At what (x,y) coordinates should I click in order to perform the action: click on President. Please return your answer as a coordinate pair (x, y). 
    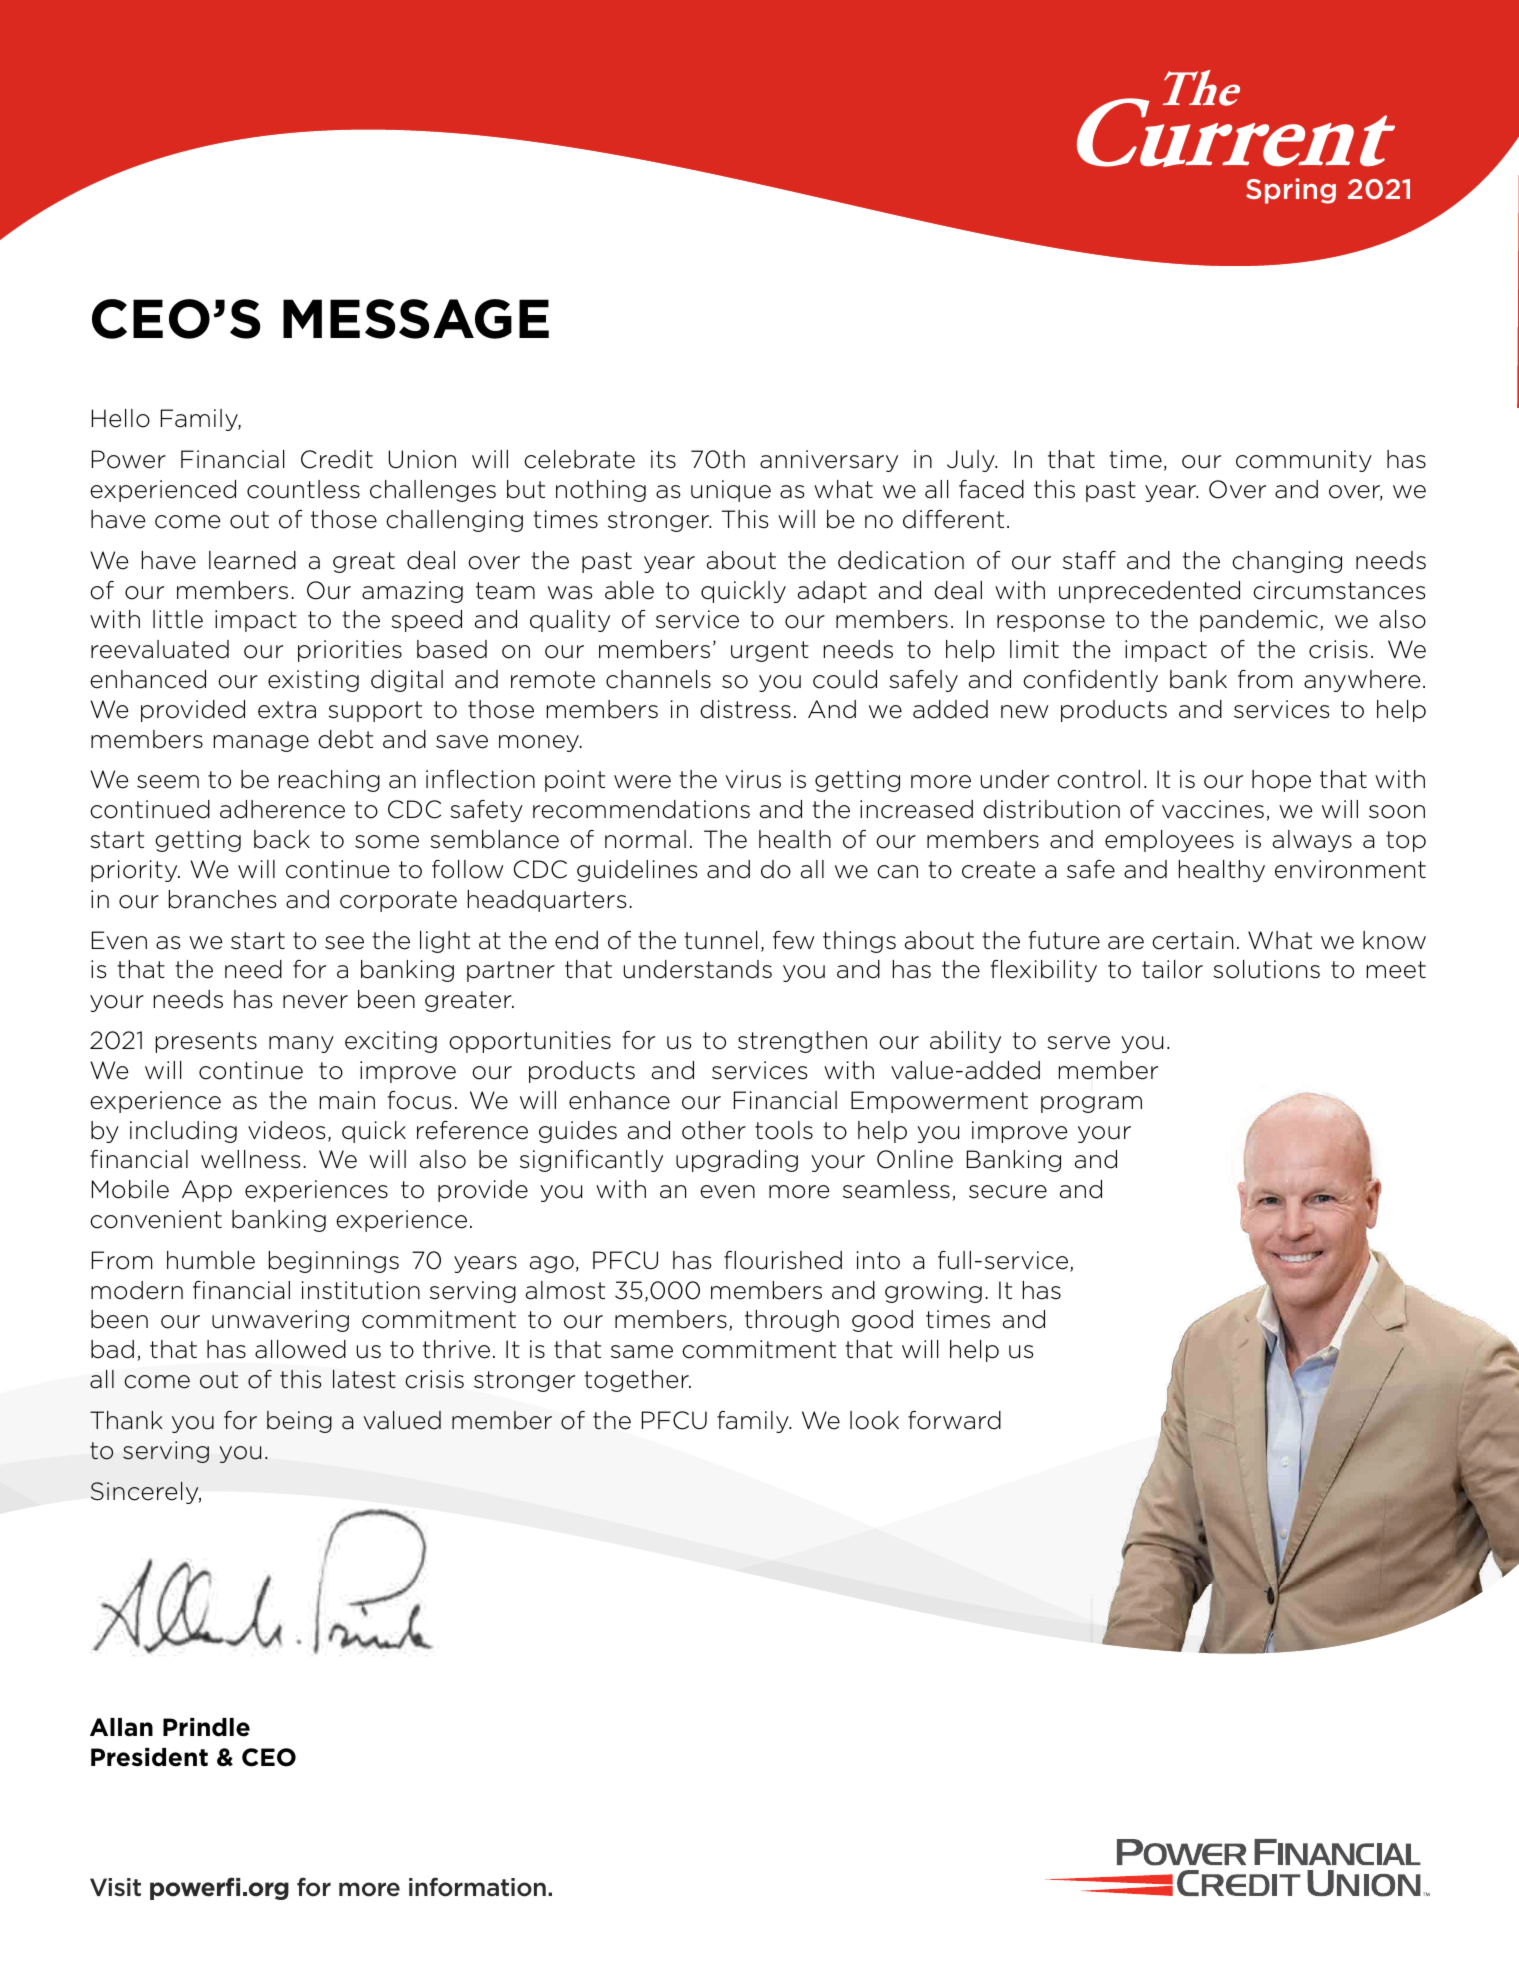
    Looking at the image, I should click on (149, 1757).
